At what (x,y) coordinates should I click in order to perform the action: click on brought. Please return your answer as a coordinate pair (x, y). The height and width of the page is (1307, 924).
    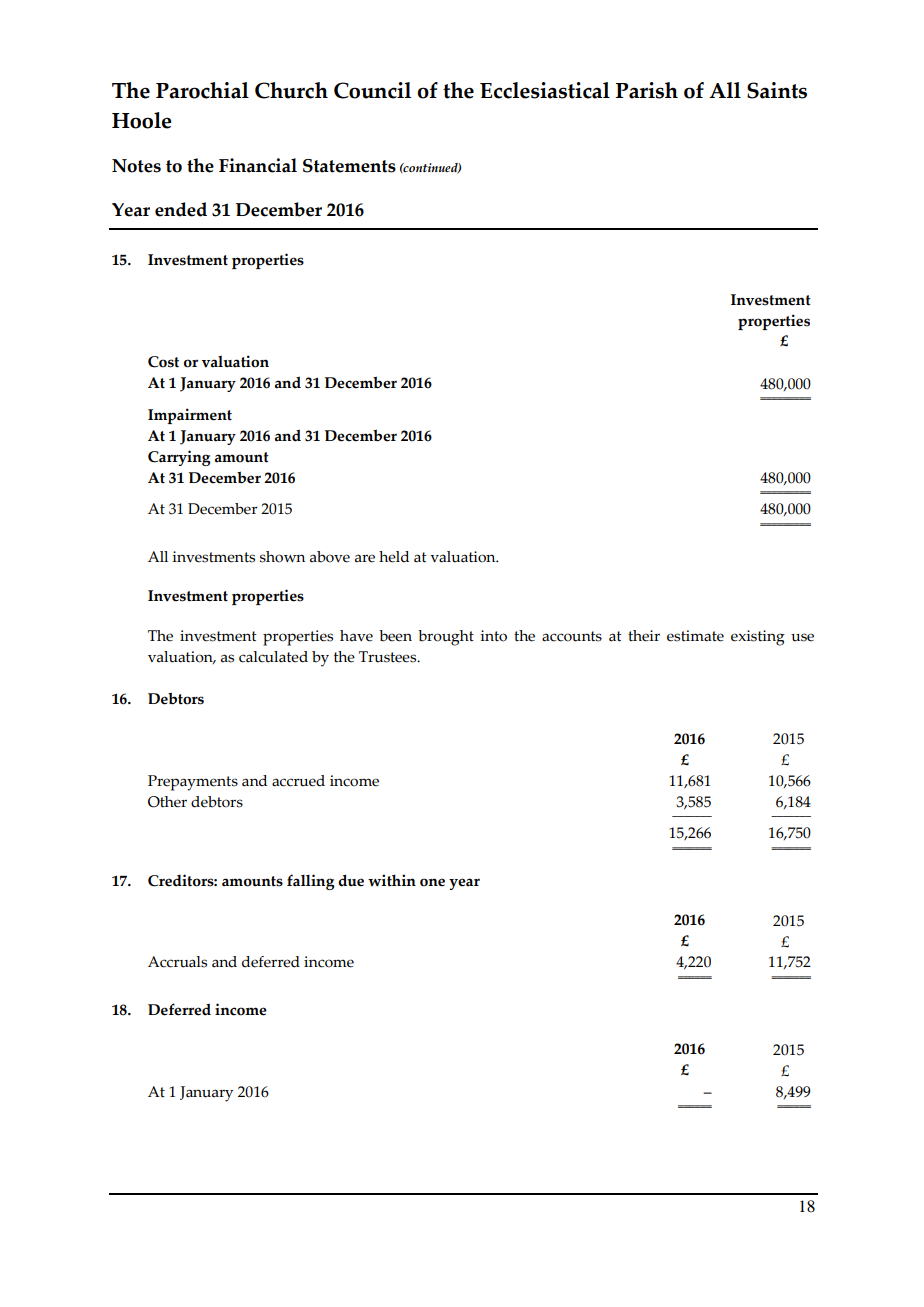
    Looking at the image, I should click on (446, 638).
